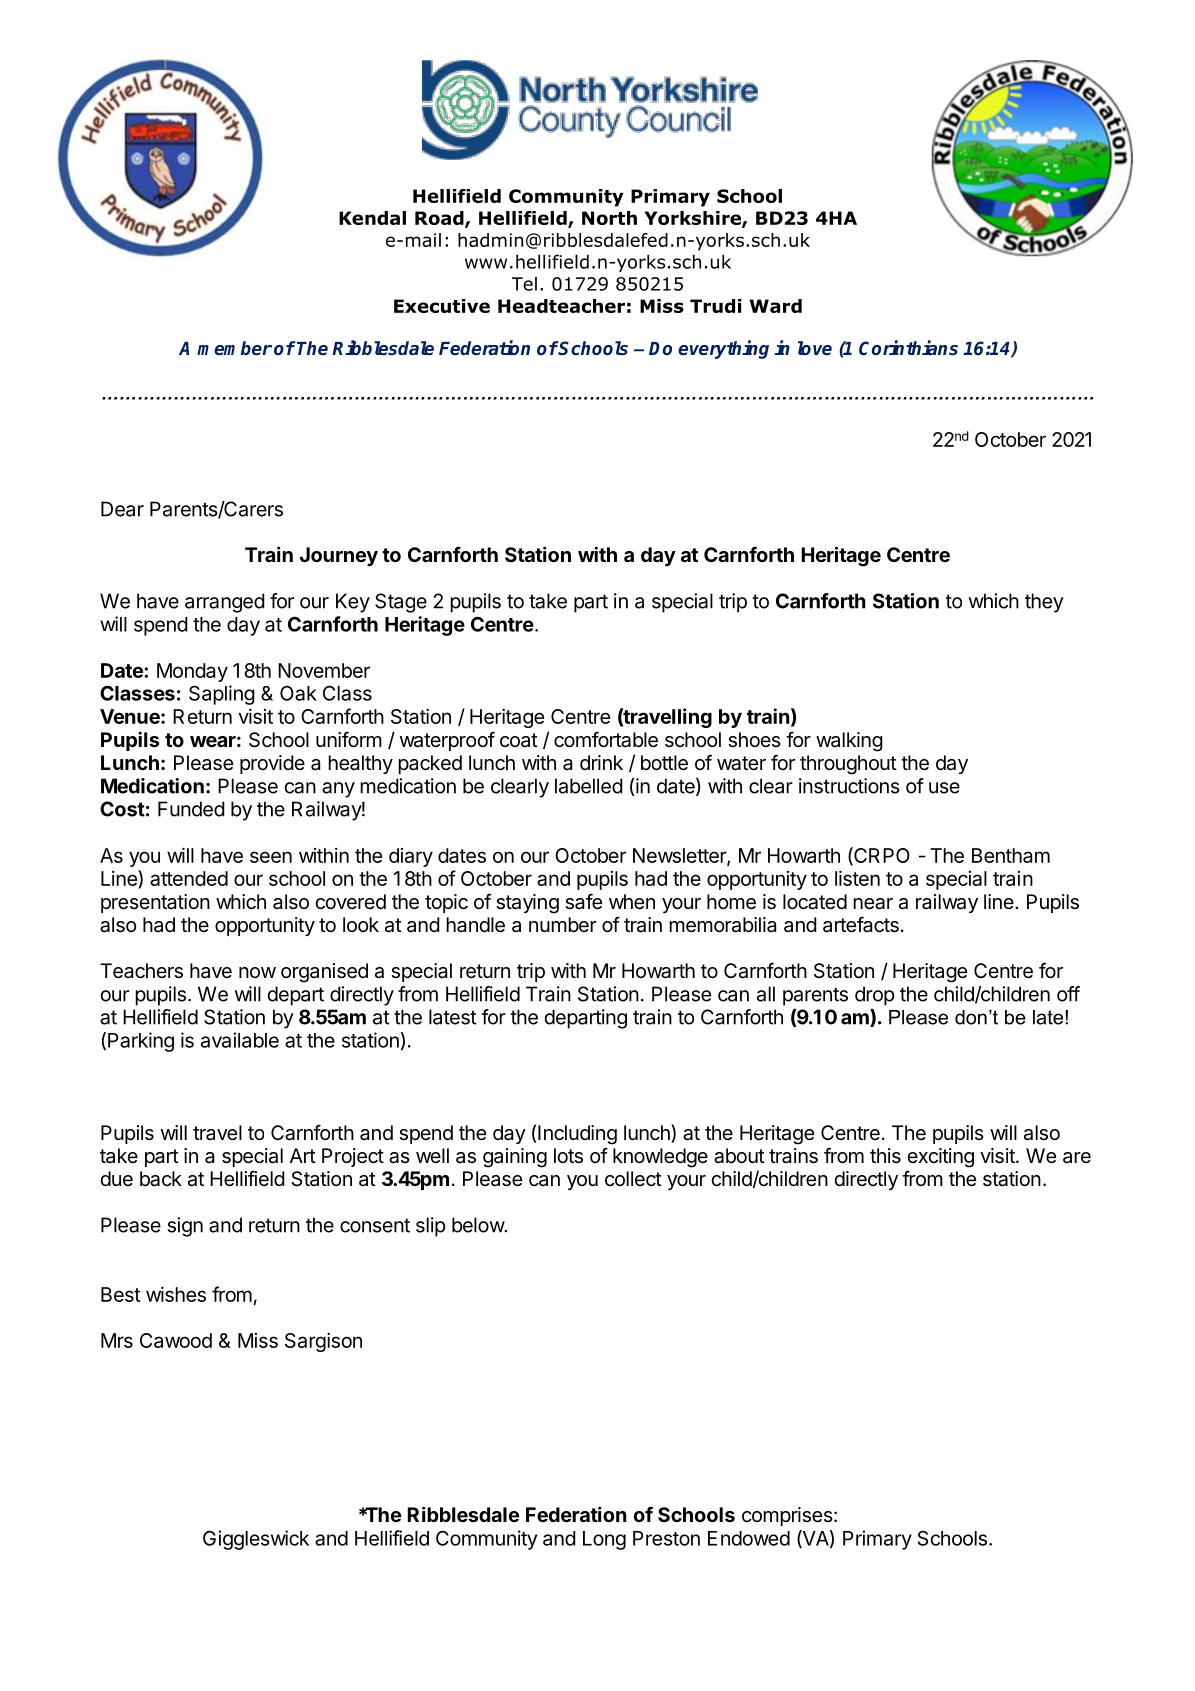 The height and width of the image is (1691, 1195). Describe the element at coordinates (240, 1040) in the image. I see `available` at that location.
